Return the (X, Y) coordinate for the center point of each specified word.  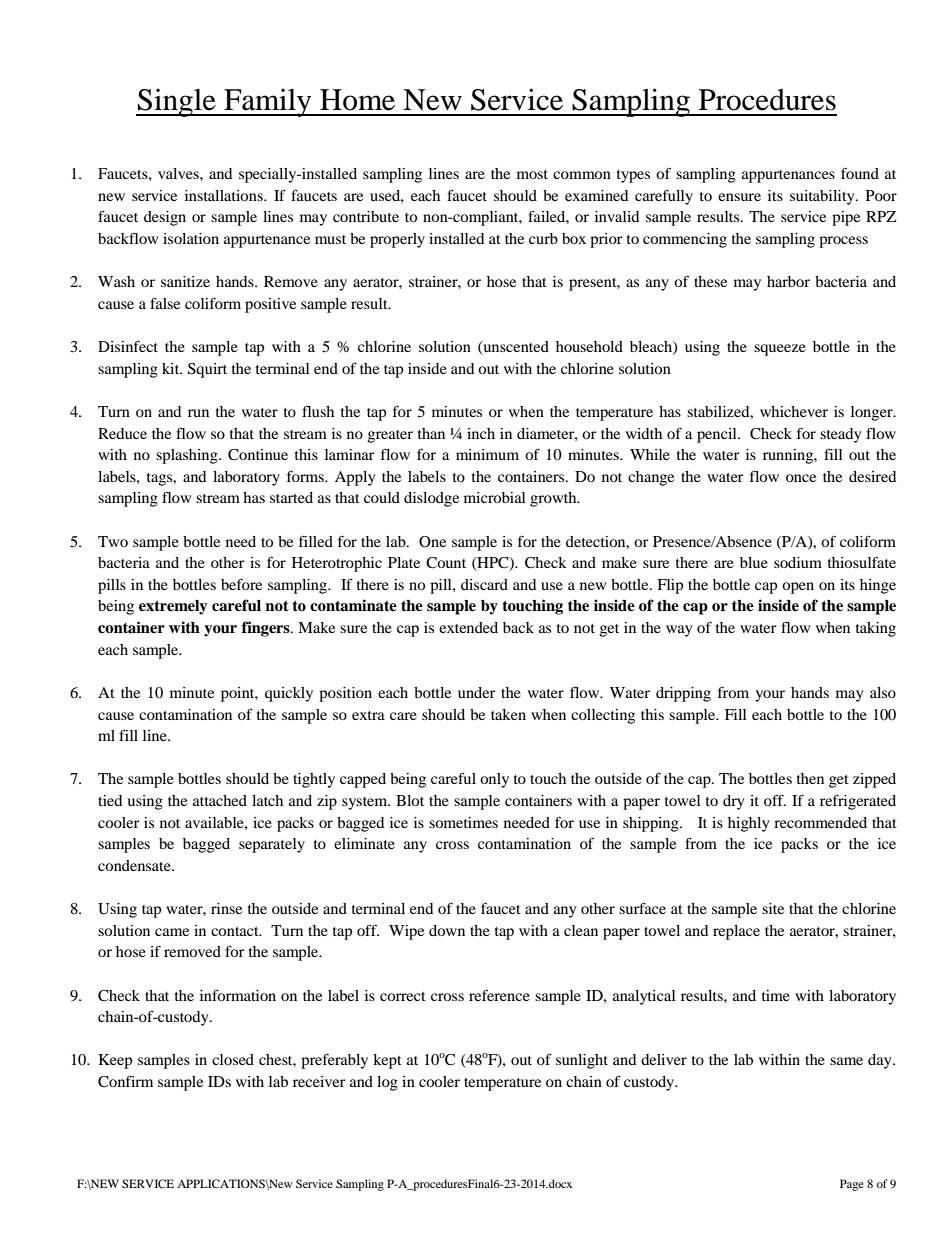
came (172, 932)
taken (508, 714)
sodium (798, 562)
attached (220, 800)
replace (736, 932)
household (589, 346)
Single (177, 102)
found (860, 173)
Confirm (125, 1082)
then (810, 778)
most (532, 174)
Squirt (207, 370)
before (241, 584)
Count (446, 563)
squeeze (780, 350)
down (447, 930)
